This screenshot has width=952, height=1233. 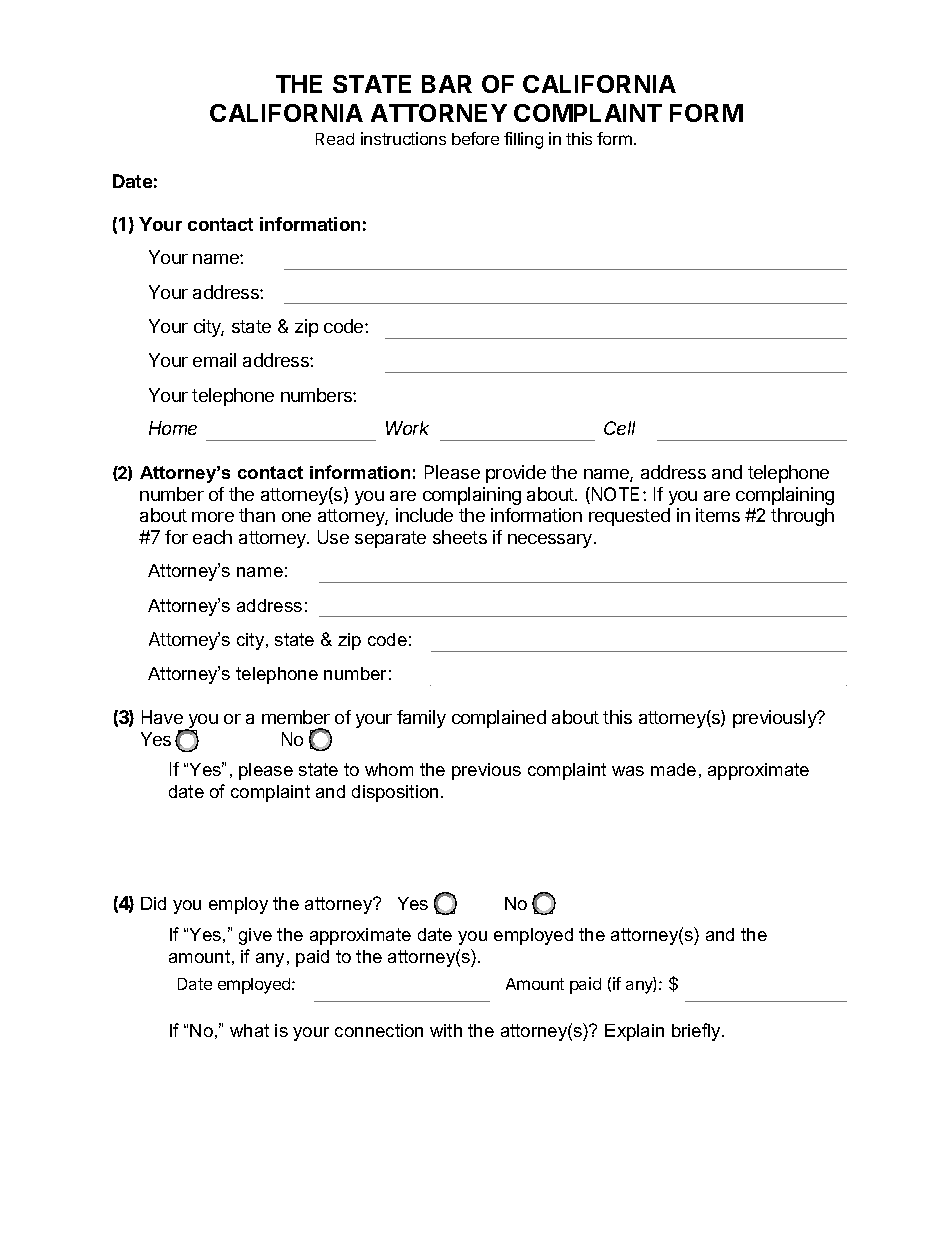 What do you see at coordinates (403, 138) in the screenshot?
I see `instructions` at bounding box center [403, 138].
